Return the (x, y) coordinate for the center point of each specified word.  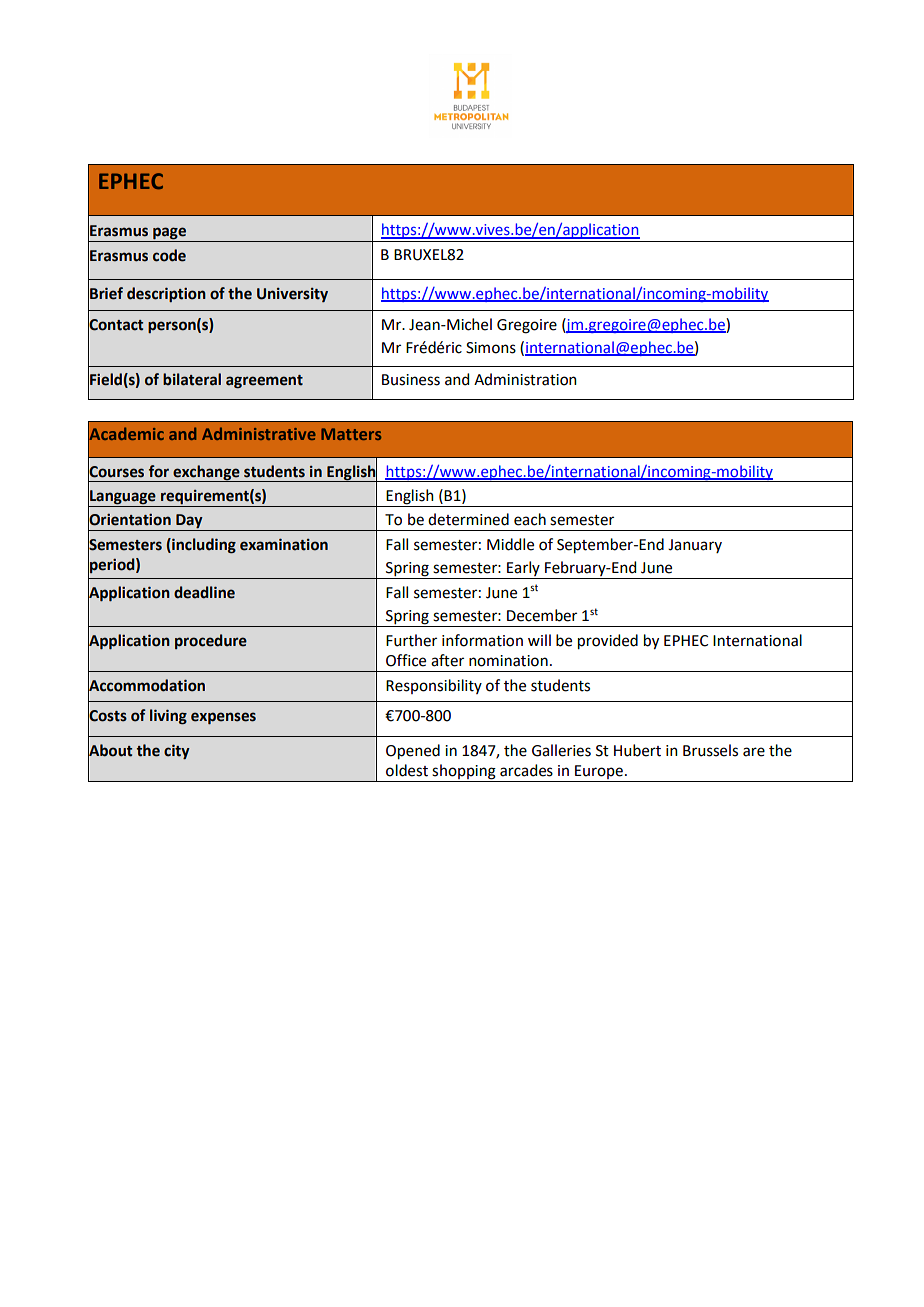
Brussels (710, 750)
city (177, 752)
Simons (491, 348)
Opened (413, 752)
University (292, 295)
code (169, 255)
